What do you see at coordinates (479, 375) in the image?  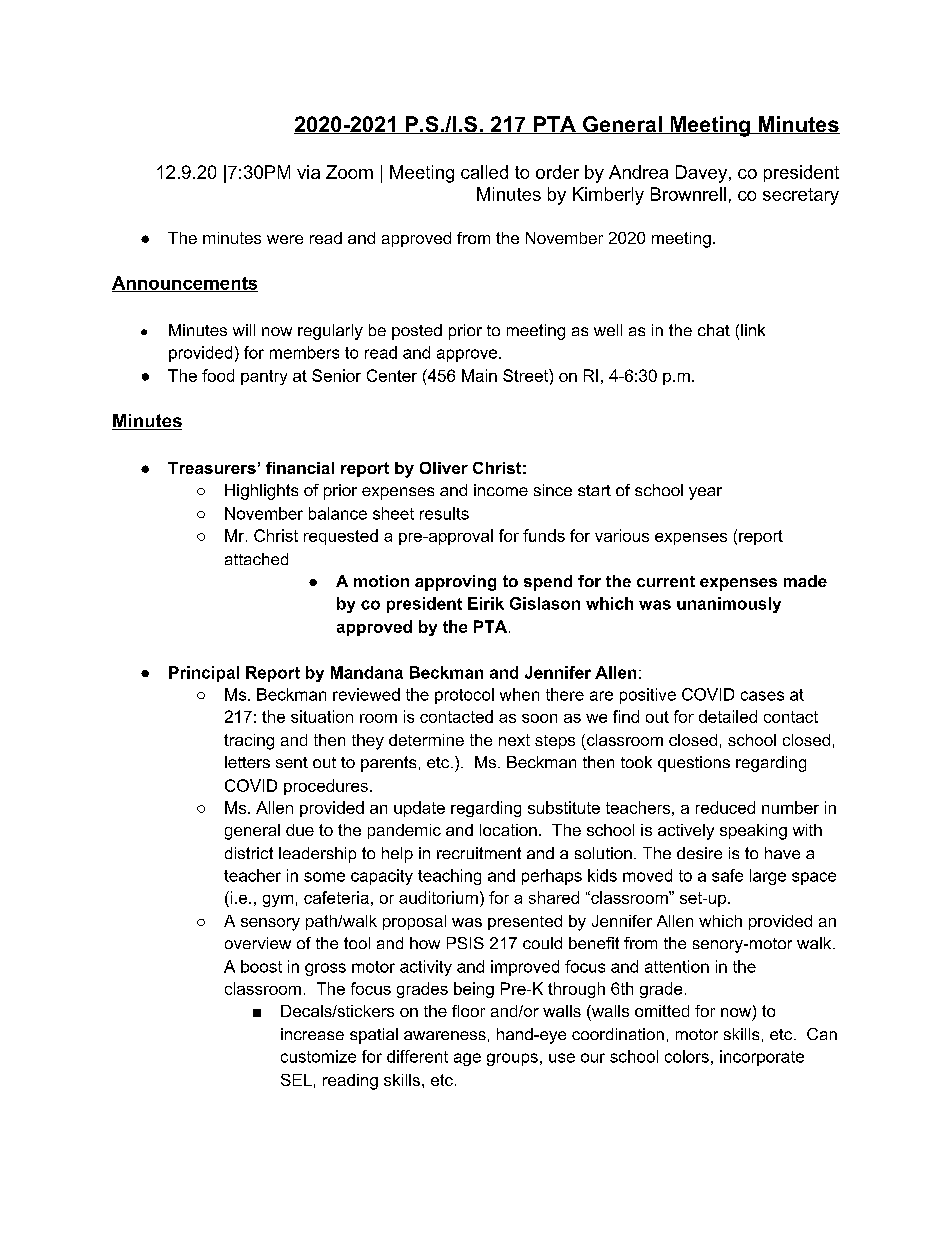 I see `Main` at bounding box center [479, 375].
